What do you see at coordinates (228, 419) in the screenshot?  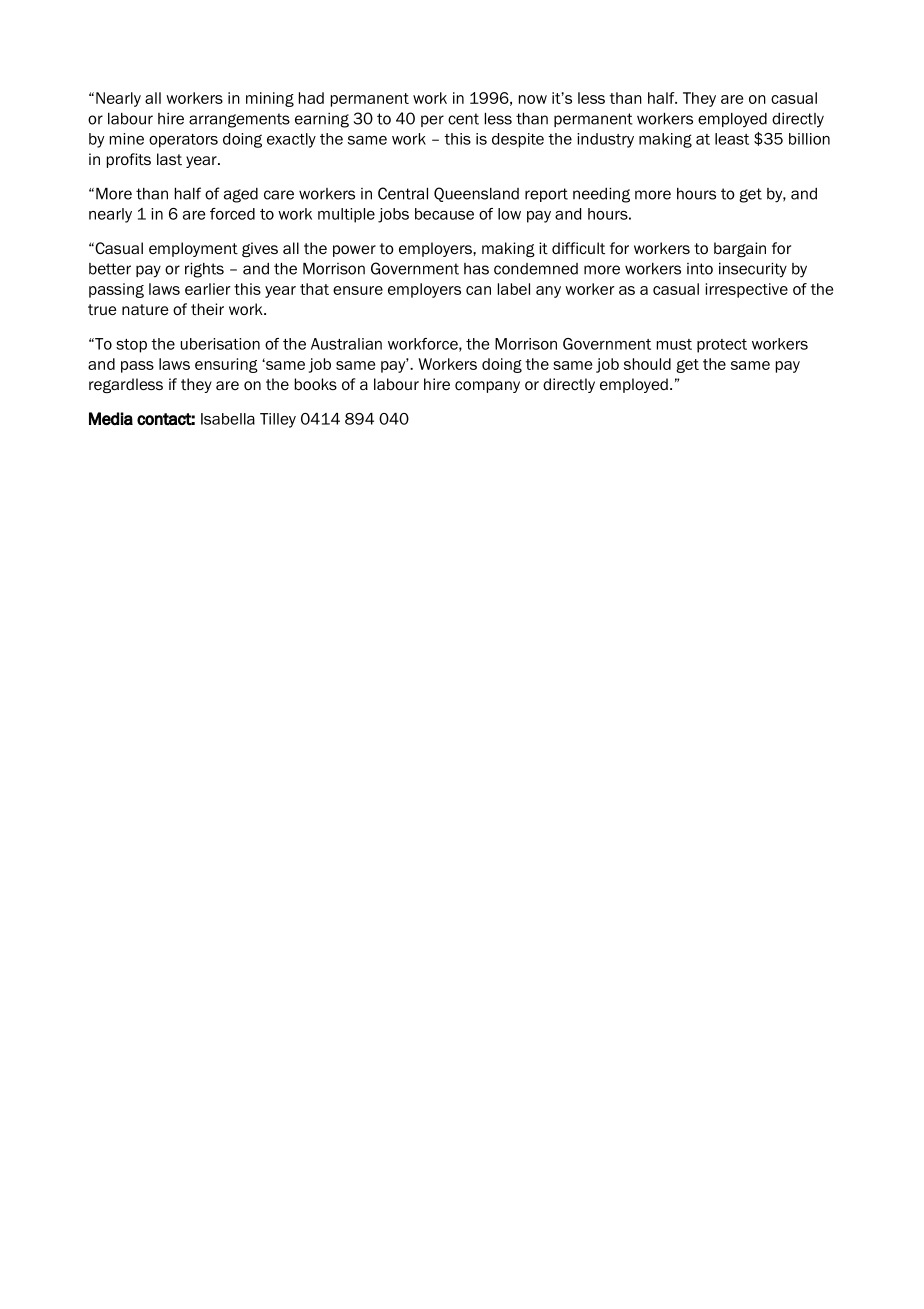 I see `Isabella` at bounding box center [228, 419].
